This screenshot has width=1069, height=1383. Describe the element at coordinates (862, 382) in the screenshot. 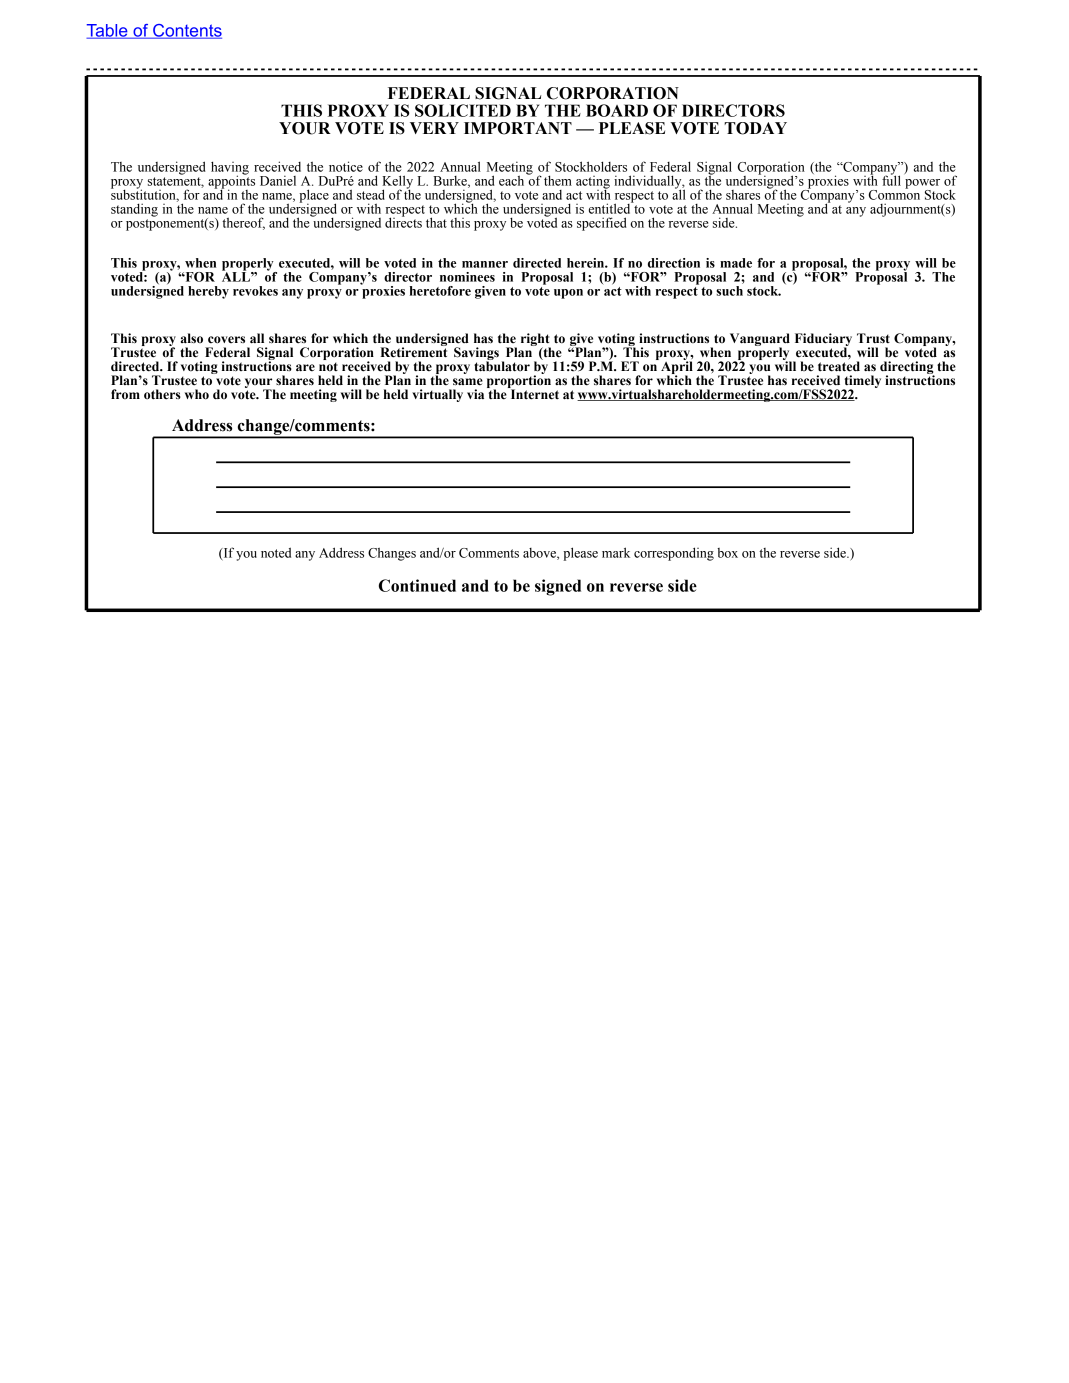

I see `timely` at that location.
